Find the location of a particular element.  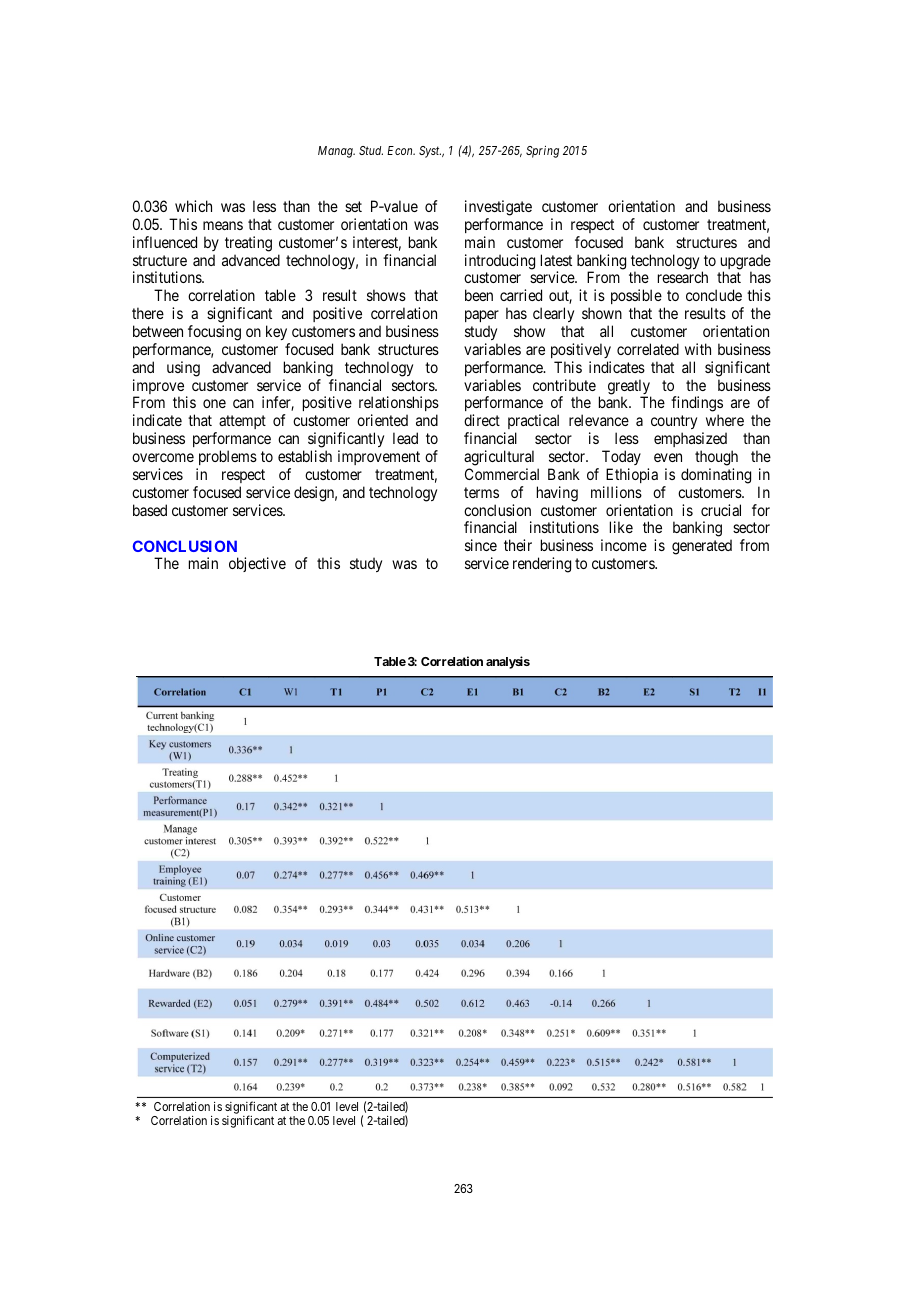

with is located at coordinates (698, 349).
